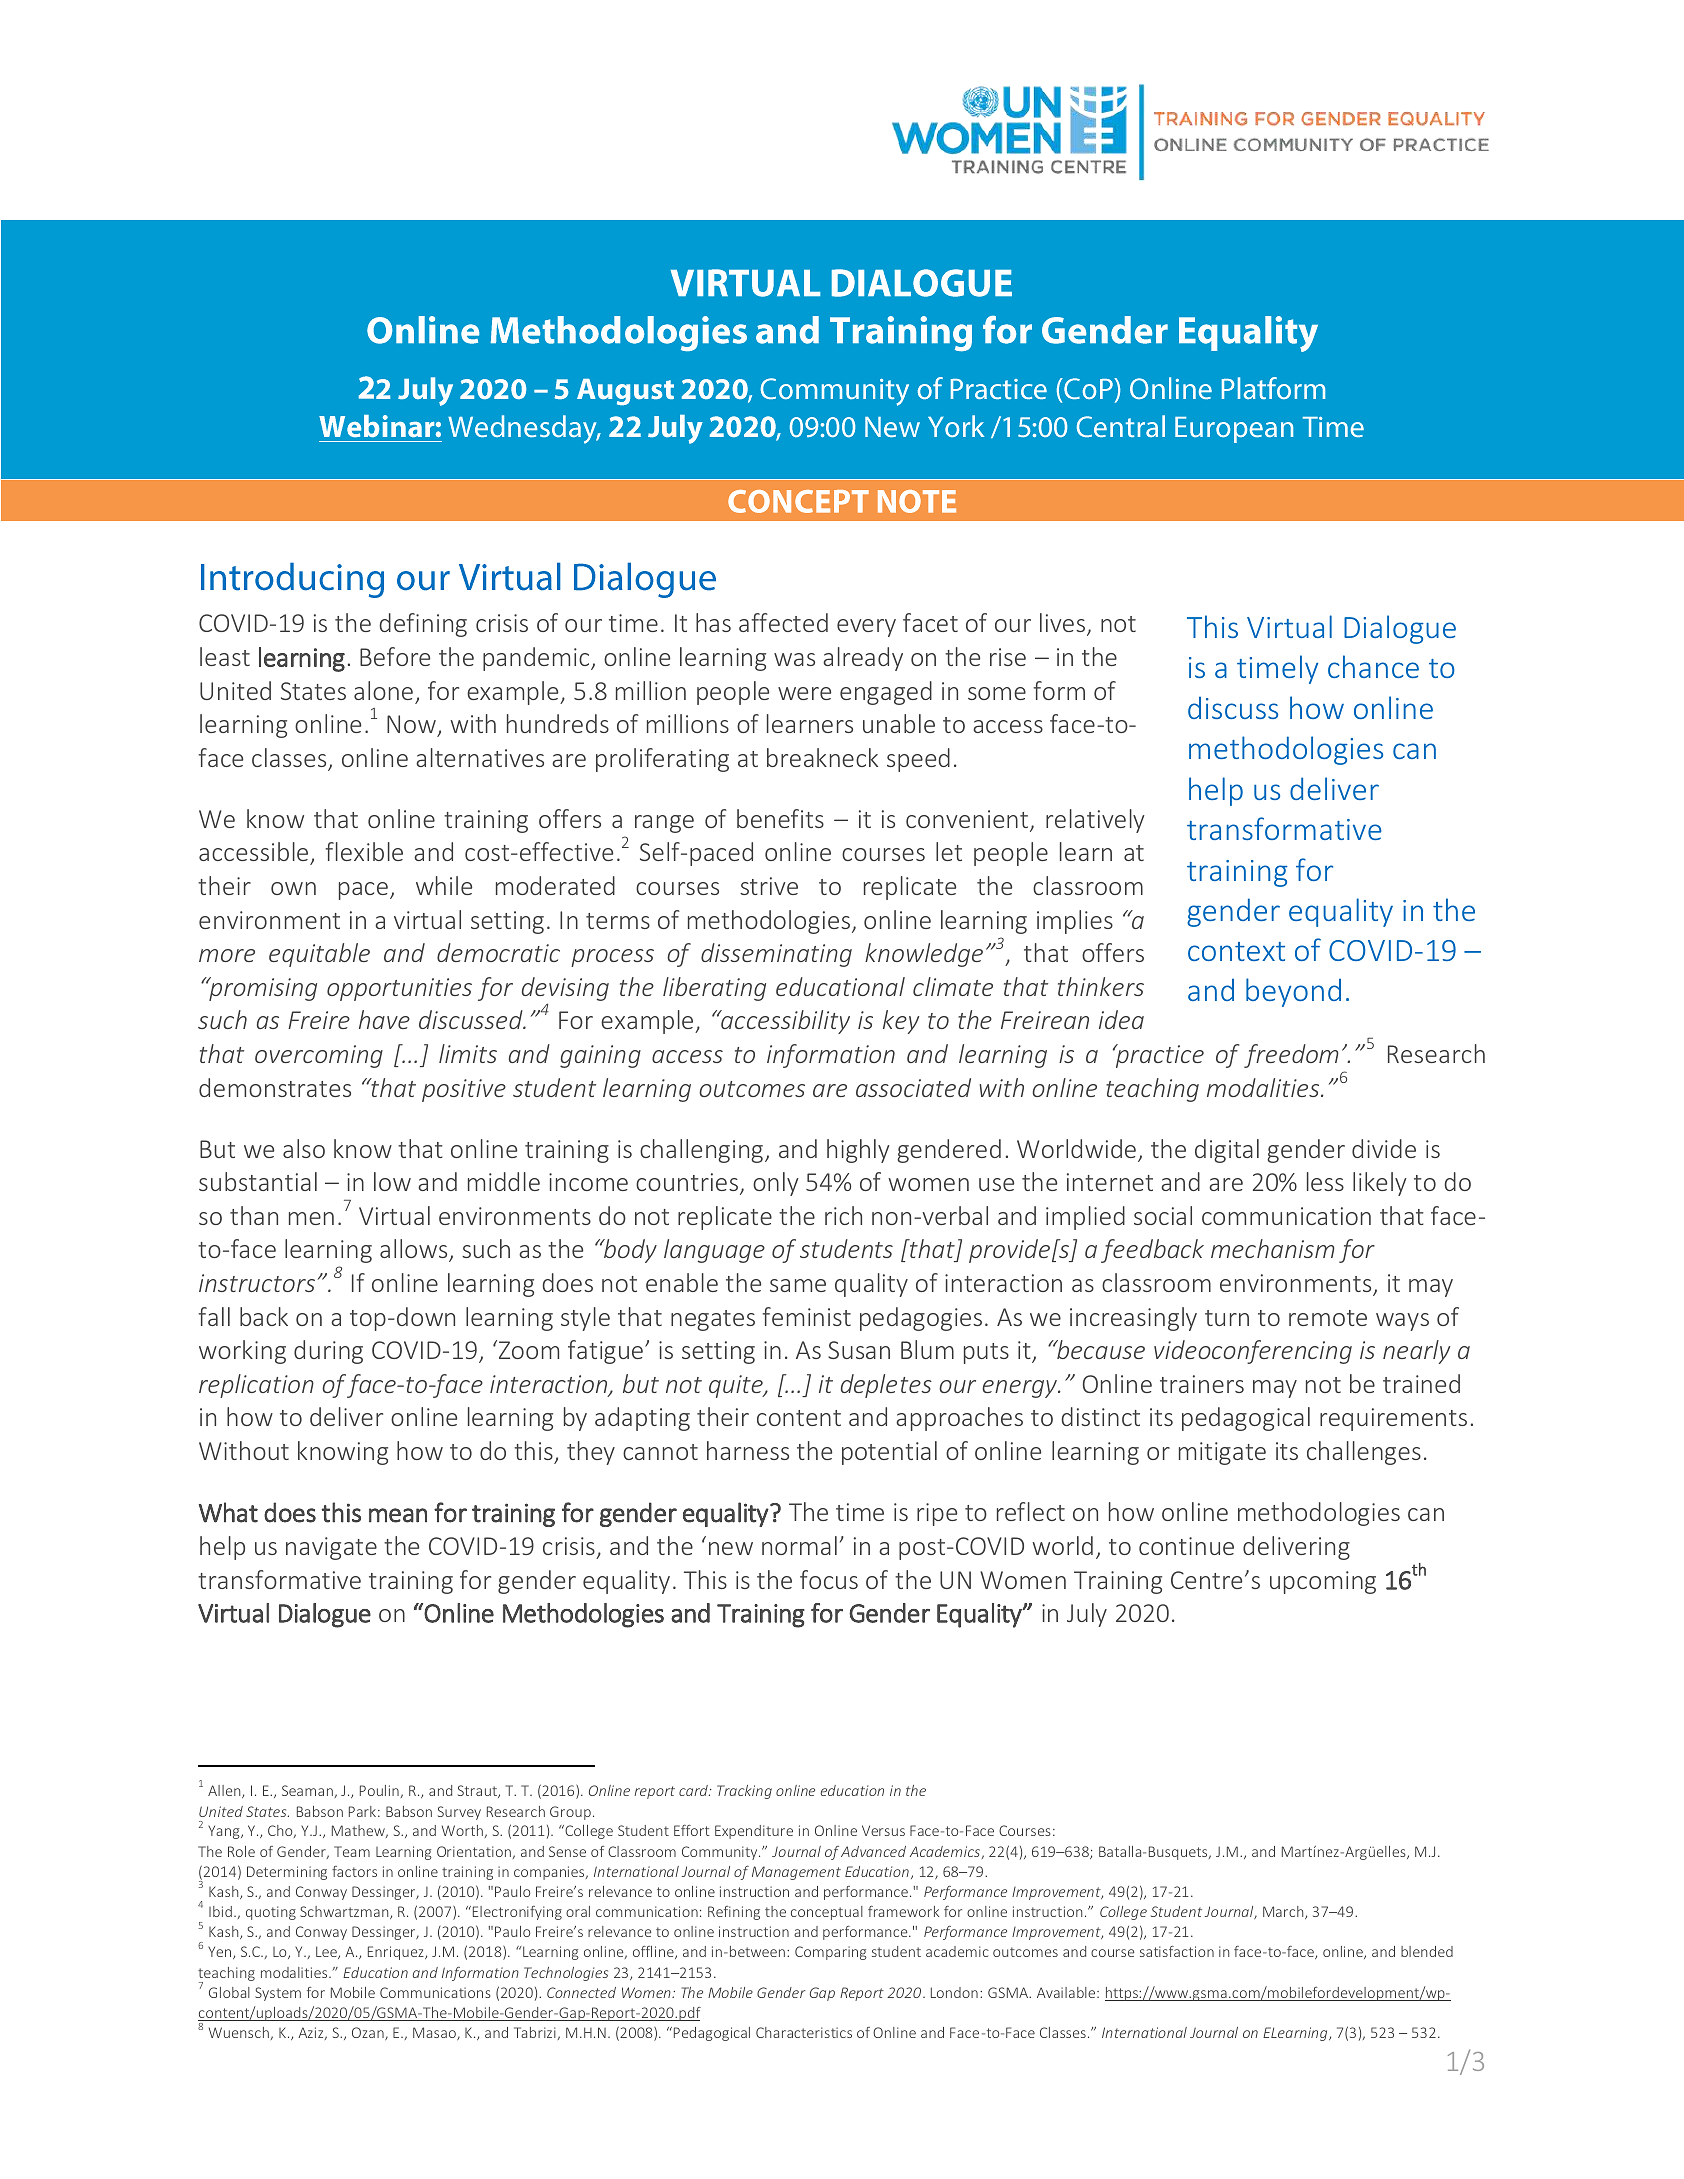  What do you see at coordinates (328, 1352) in the image?
I see `during` at bounding box center [328, 1352].
